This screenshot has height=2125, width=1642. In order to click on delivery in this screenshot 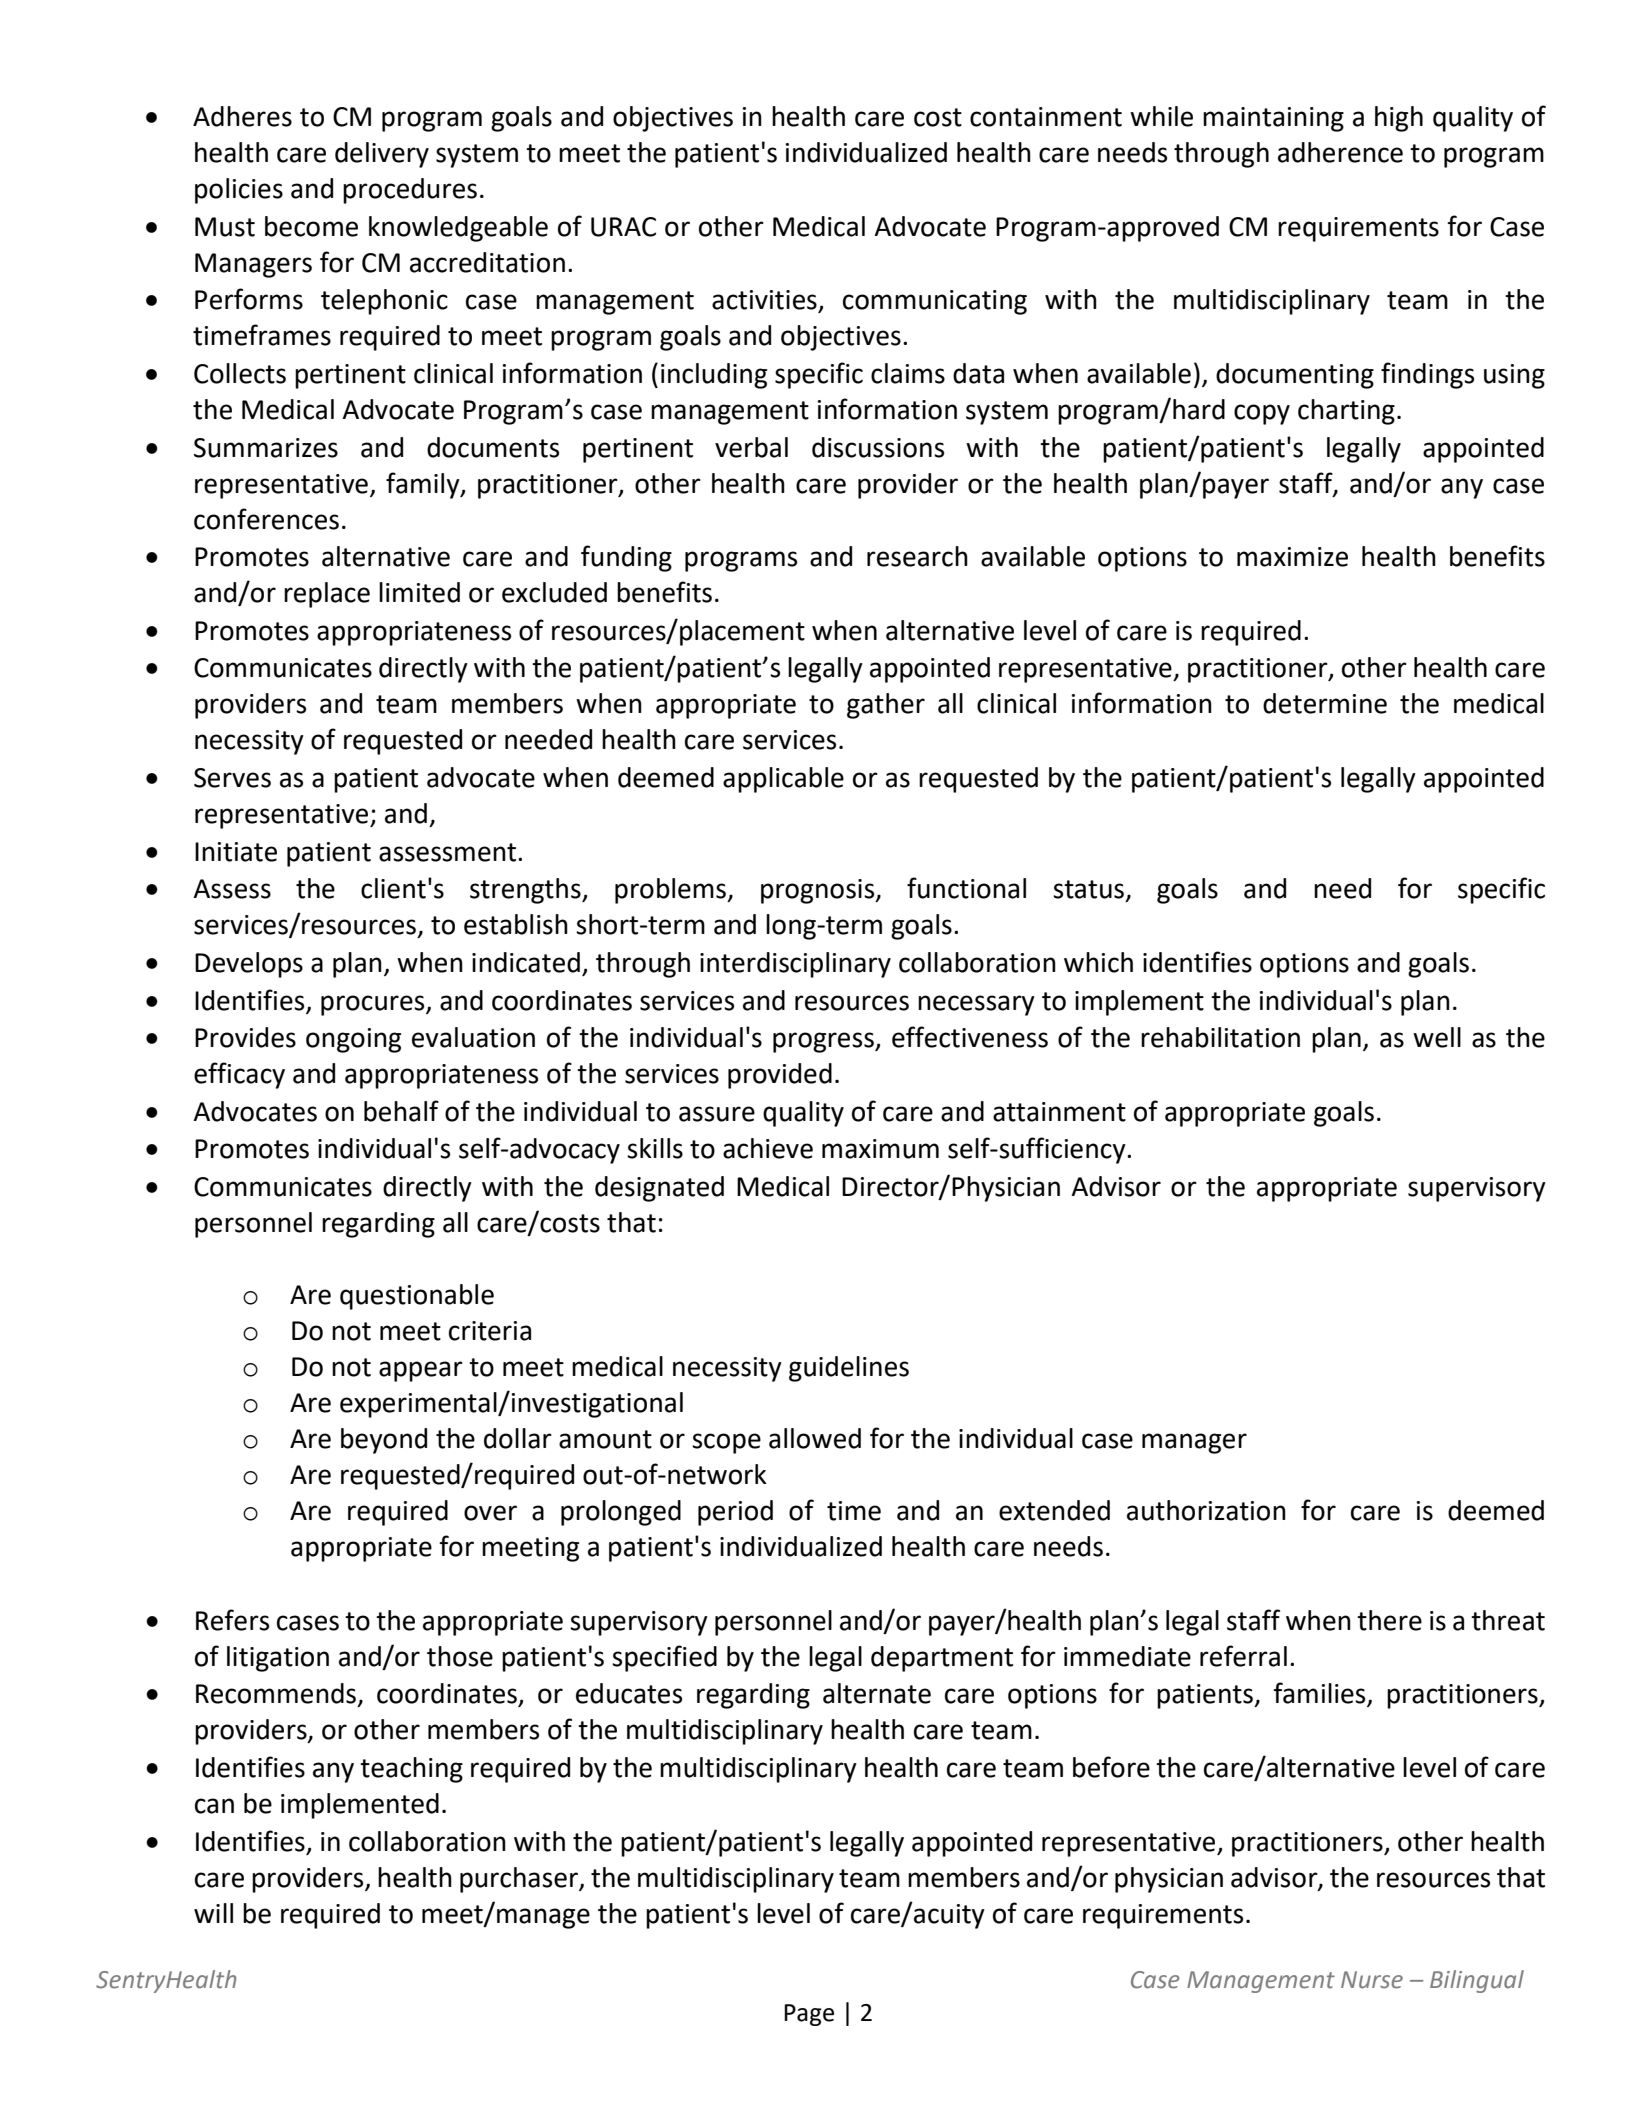, I will do `click(382, 155)`.
